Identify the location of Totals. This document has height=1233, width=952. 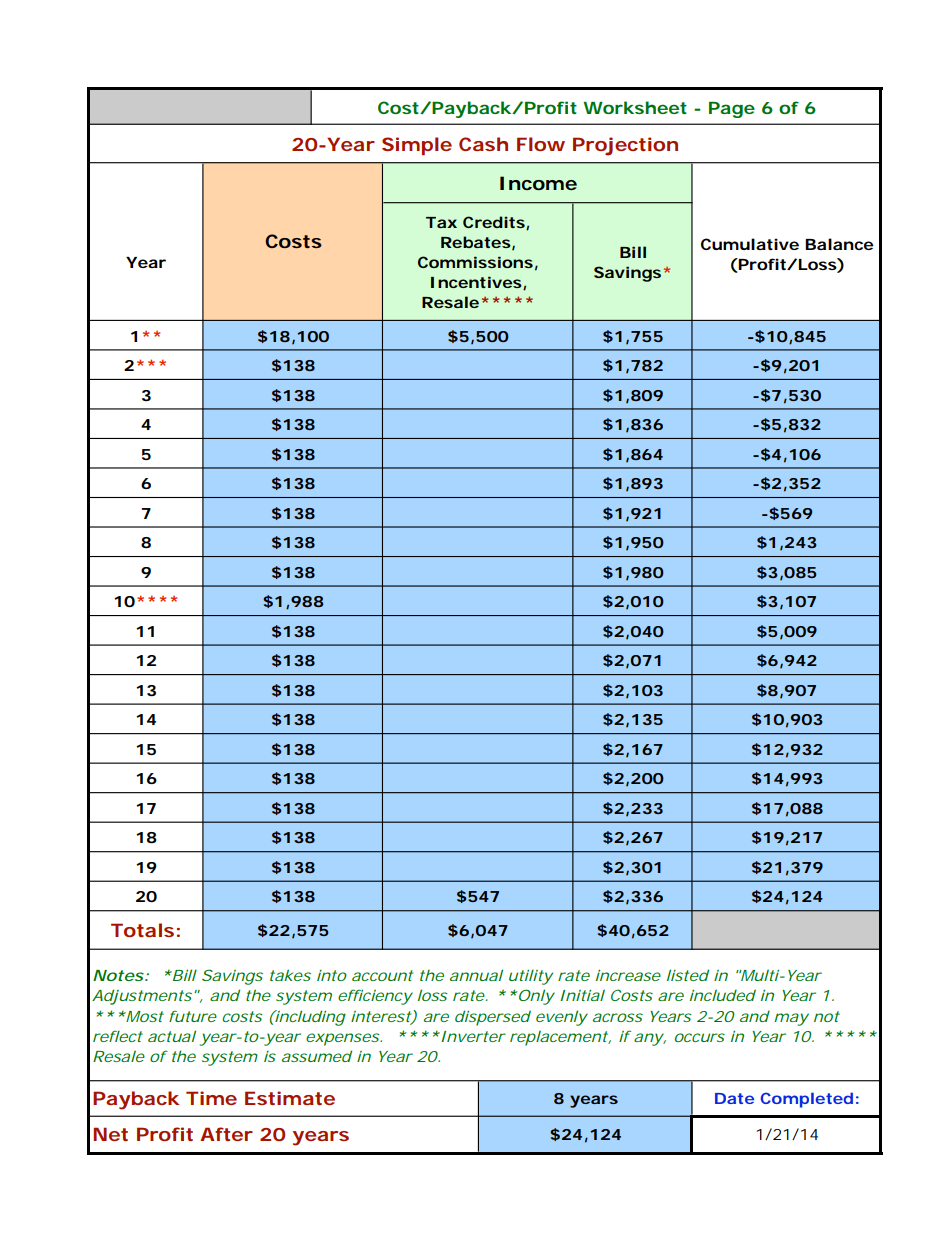
(142, 930).
